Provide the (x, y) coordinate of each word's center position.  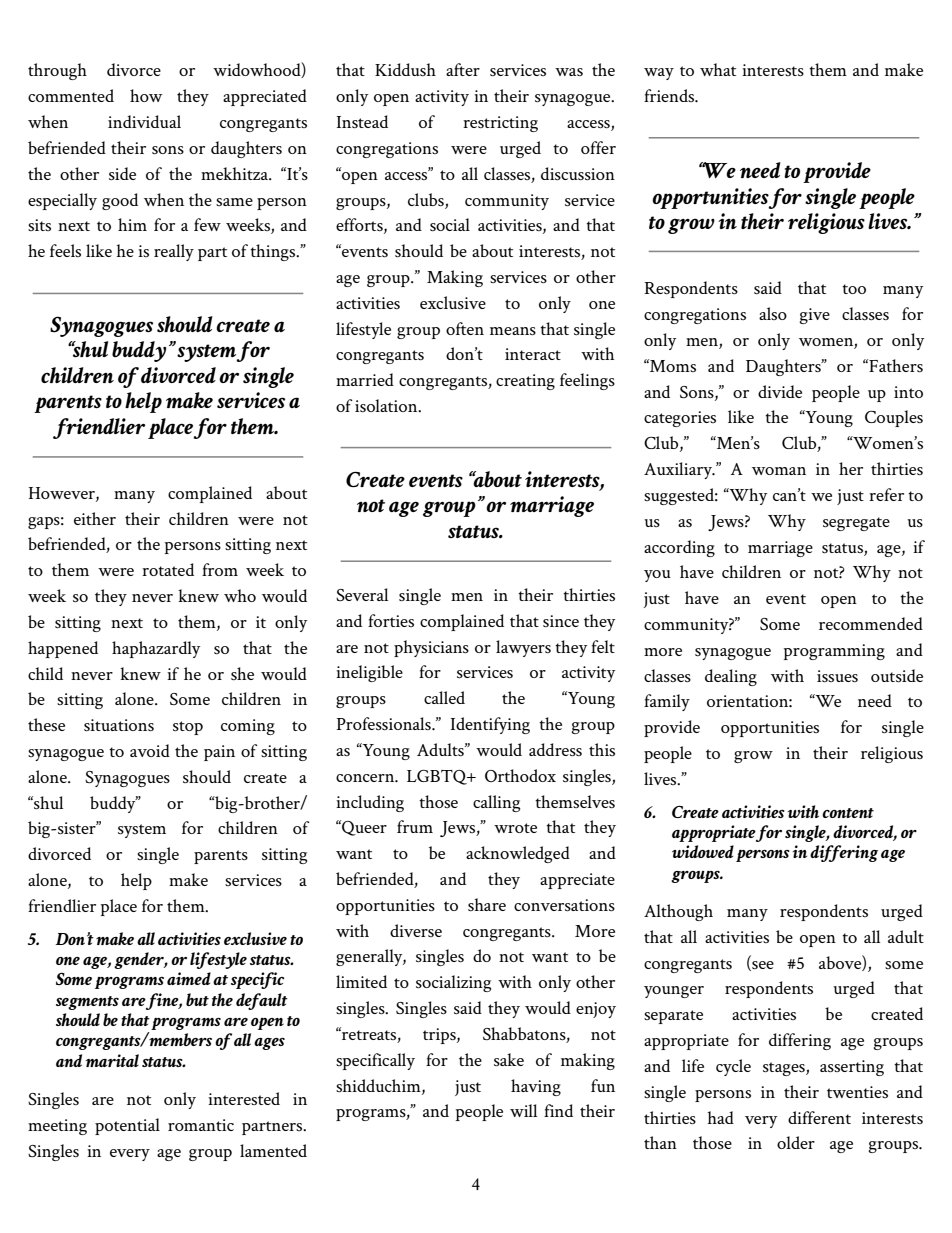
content (848, 813)
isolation (387, 405)
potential (127, 1126)
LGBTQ (438, 777)
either (95, 518)
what (718, 69)
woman (779, 471)
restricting (500, 124)
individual (144, 121)
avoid (150, 750)
